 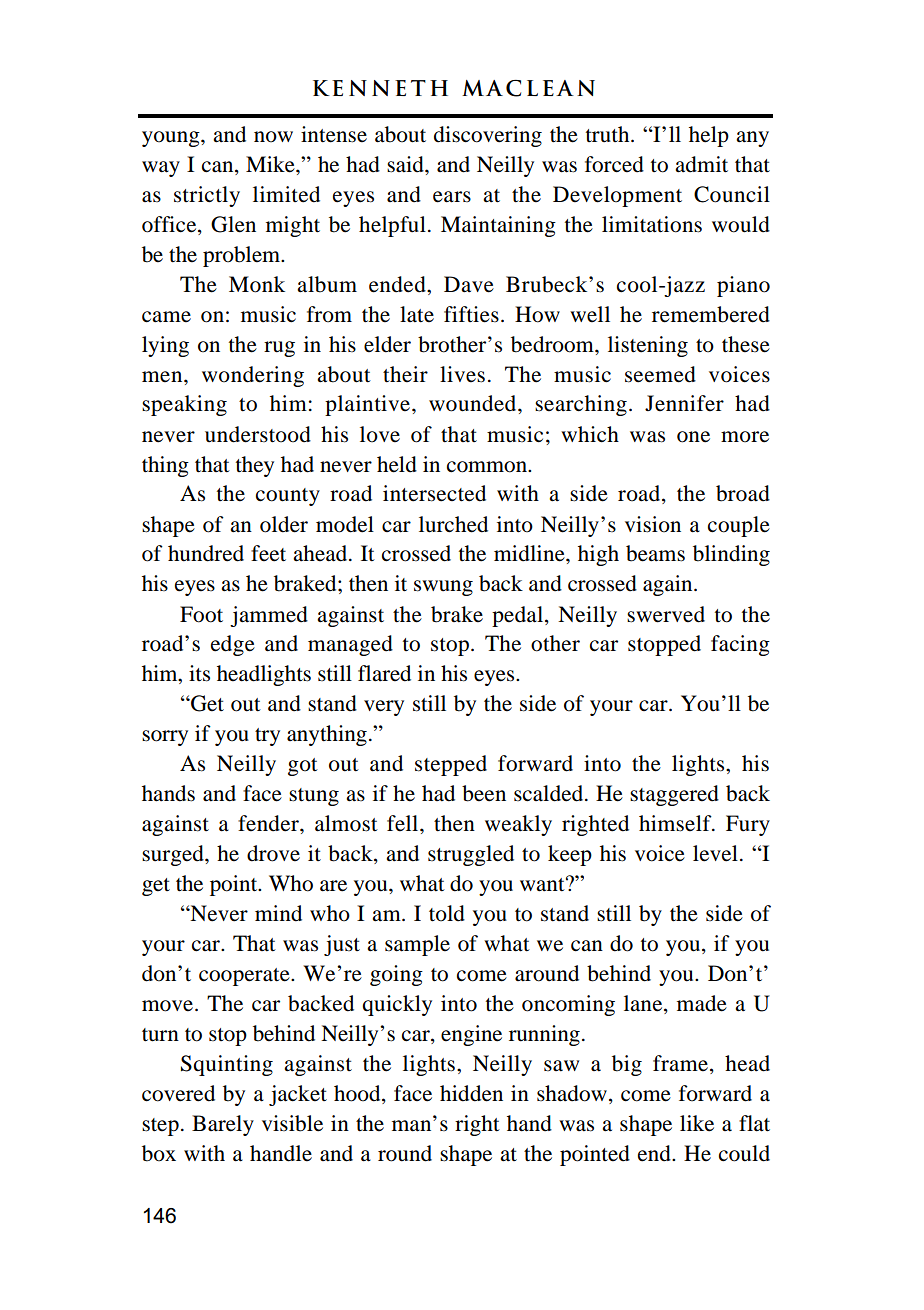 I want to click on hidden, so click(x=471, y=1093).
